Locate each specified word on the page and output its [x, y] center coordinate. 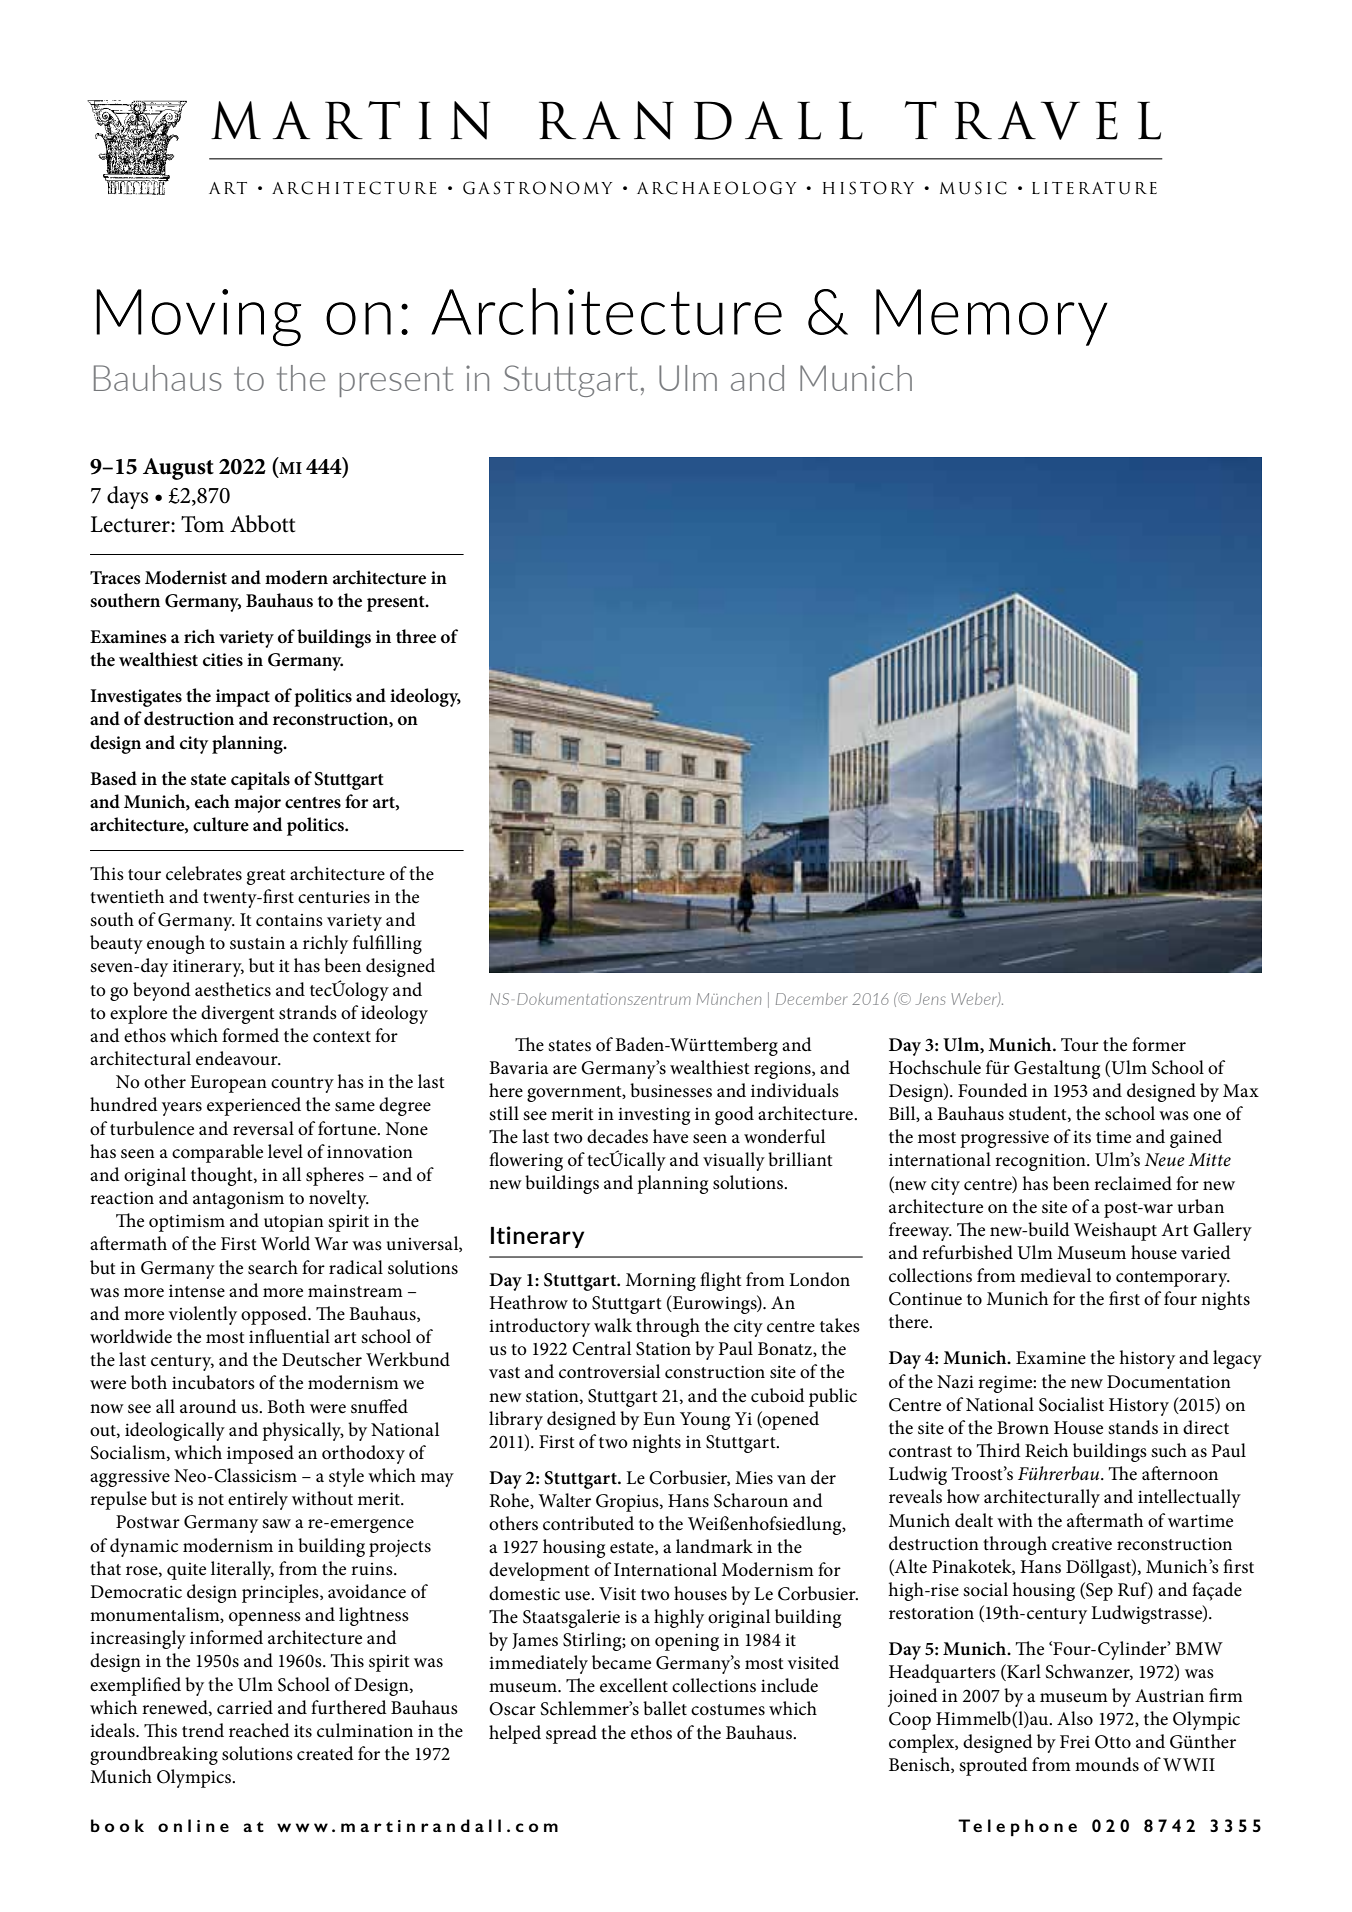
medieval [1055, 1275]
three [416, 636]
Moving [198, 318]
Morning [661, 1282]
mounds [1107, 1764]
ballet [665, 1708]
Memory [992, 317]
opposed [275, 1315]
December [811, 999]
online [193, 1825]
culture [221, 824]
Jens [931, 999]
